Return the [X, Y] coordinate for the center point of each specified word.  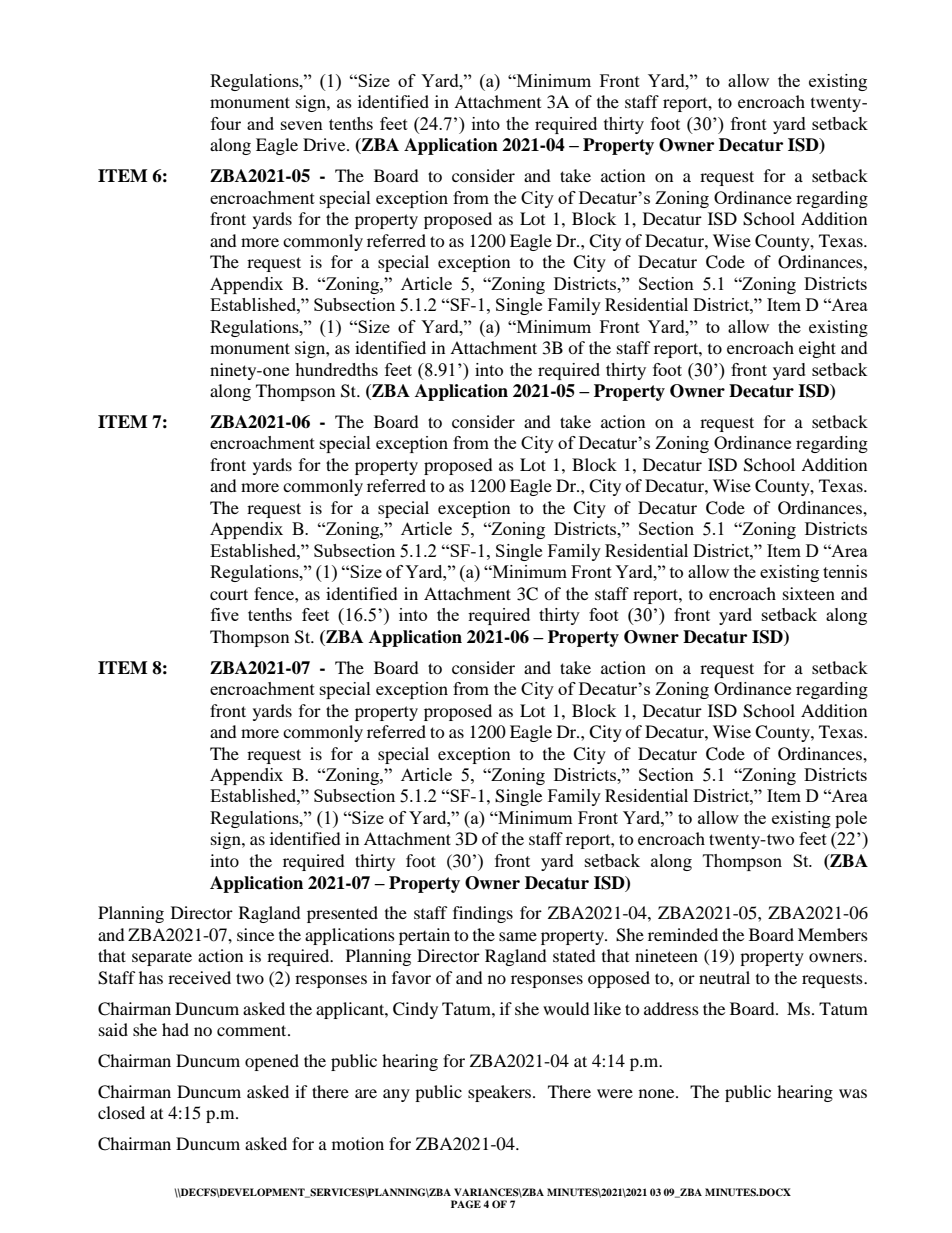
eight [817, 349]
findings [483, 914]
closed [121, 1112]
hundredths [336, 369]
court [229, 594]
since [255, 934]
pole [851, 819]
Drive [325, 144]
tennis [845, 571]
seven [302, 125]
